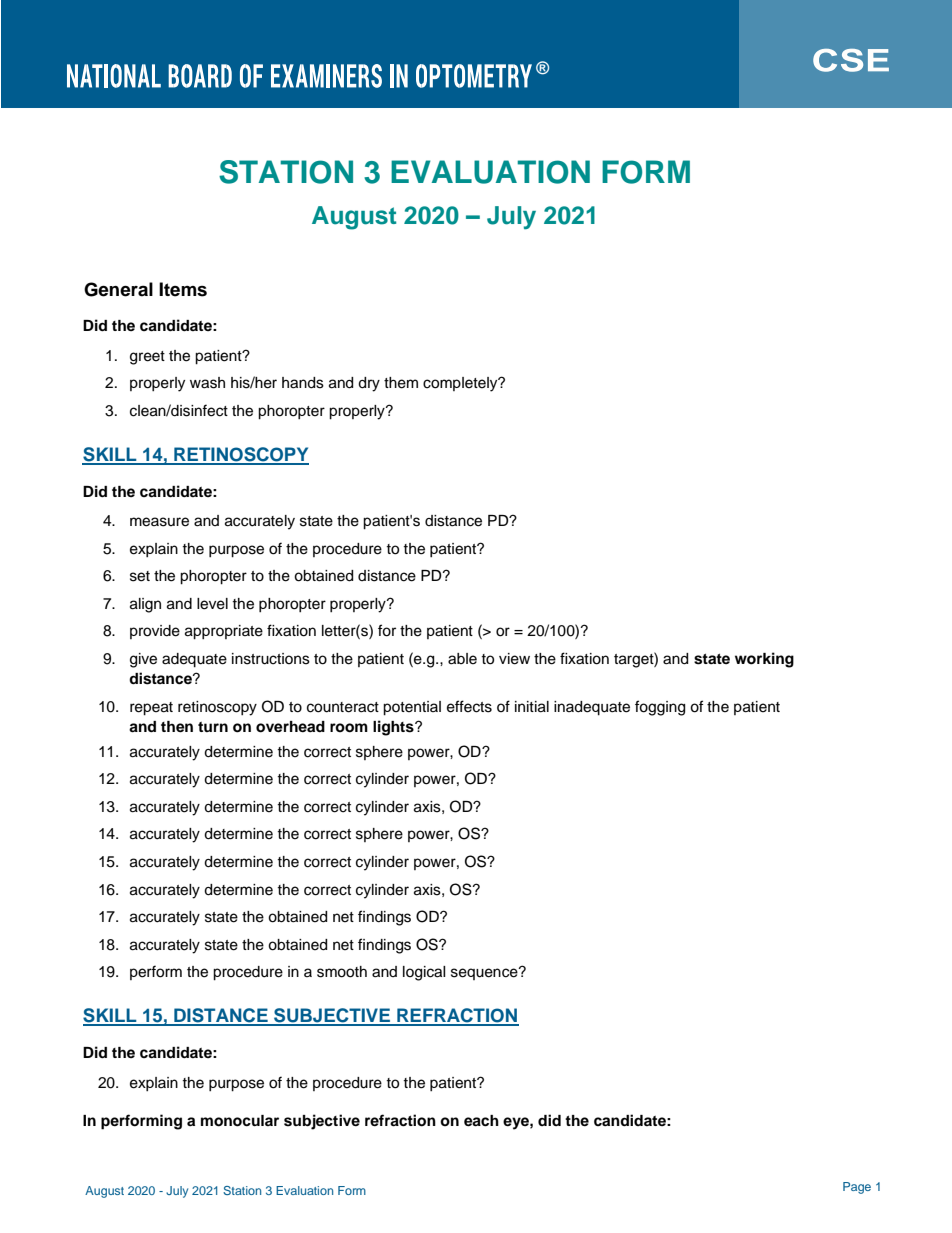 This screenshot has width=952, height=1233. What do you see at coordinates (857, 1188) in the screenshot?
I see `Page` at bounding box center [857, 1188].
